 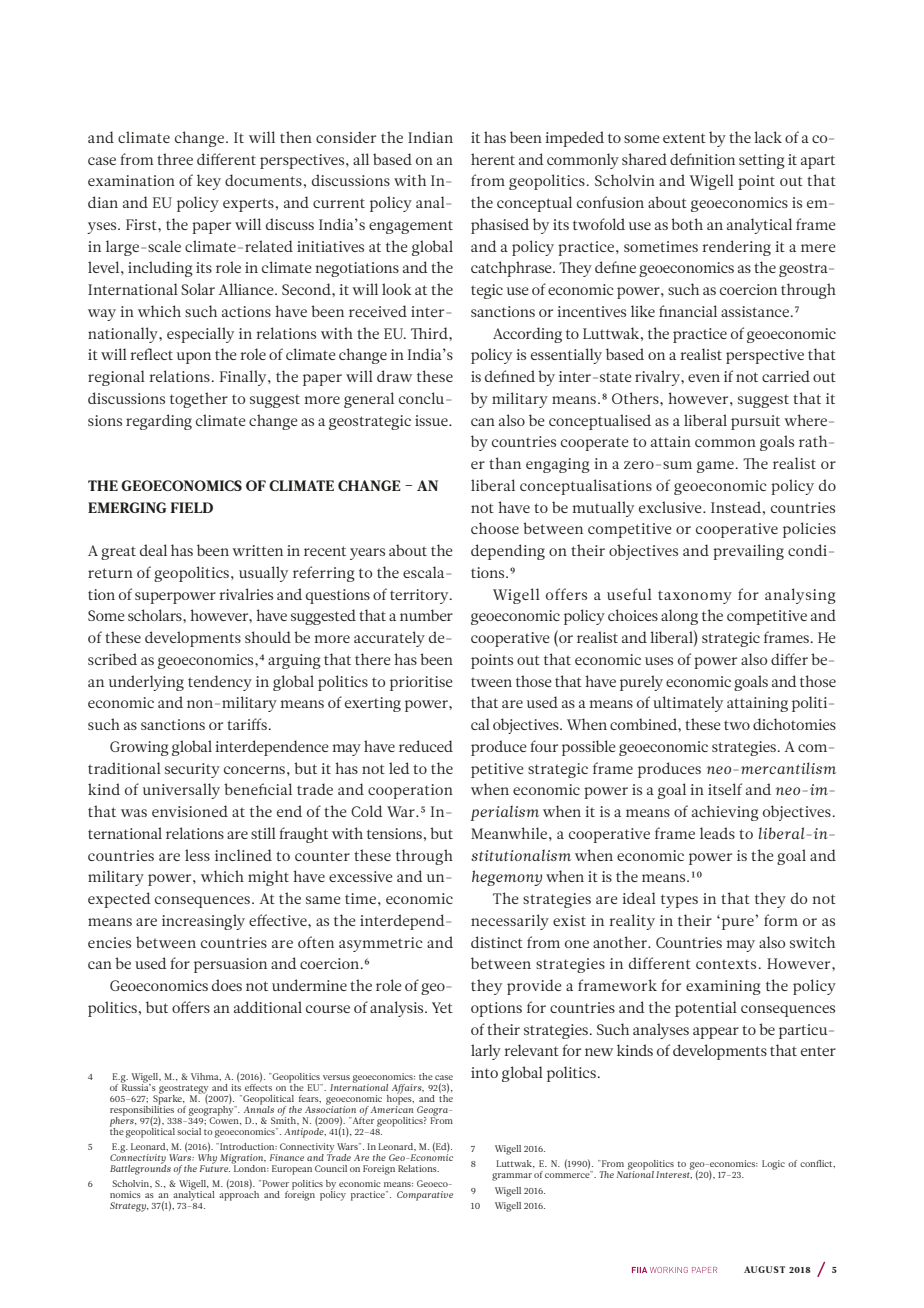 I want to click on prioritise, so click(x=421, y=683).
